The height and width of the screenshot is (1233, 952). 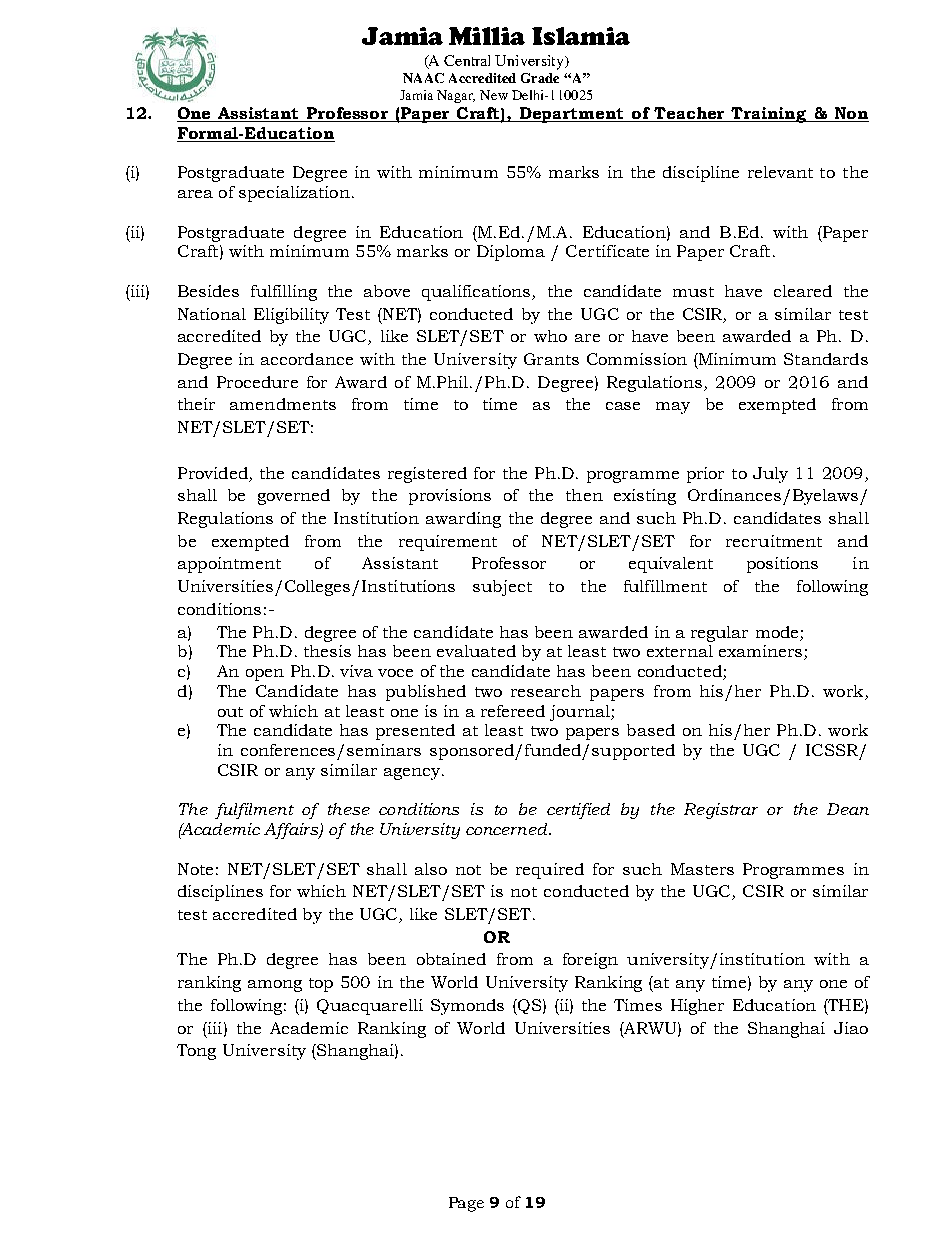 What do you see at coordinates (294, 194) in the screenshot?
I see `specialization` at bounding box center [294, 194].
